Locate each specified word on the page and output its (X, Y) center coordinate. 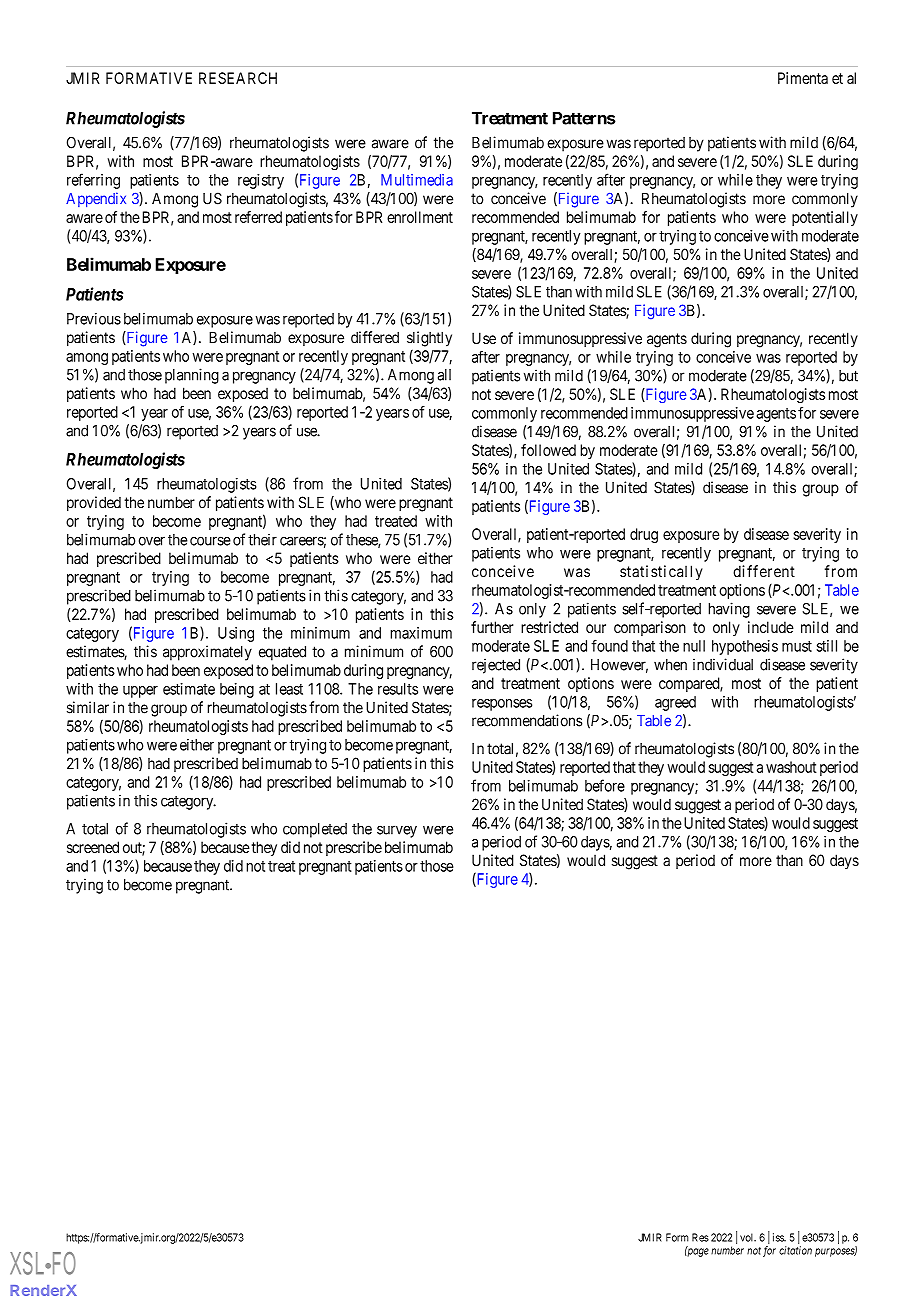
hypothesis (745, 647)
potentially (825, 218)
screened (93, 847)
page (697, 1252)
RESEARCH (238, 78)
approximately (207, 653)
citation (795, 1250)
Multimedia (417, 180)
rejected (496, 666)
